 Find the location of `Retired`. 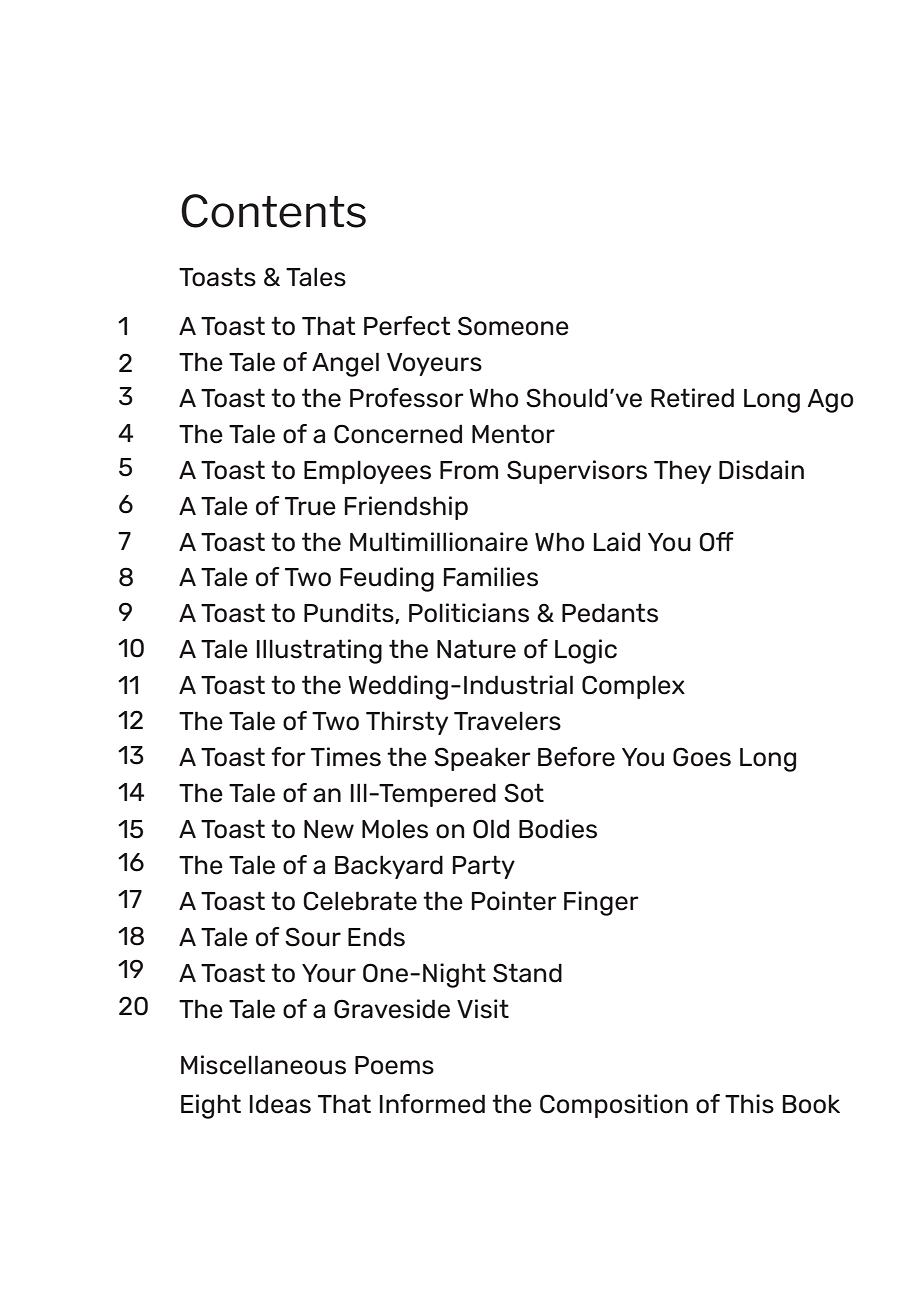

Retired is located at coordinates (692, 398).
